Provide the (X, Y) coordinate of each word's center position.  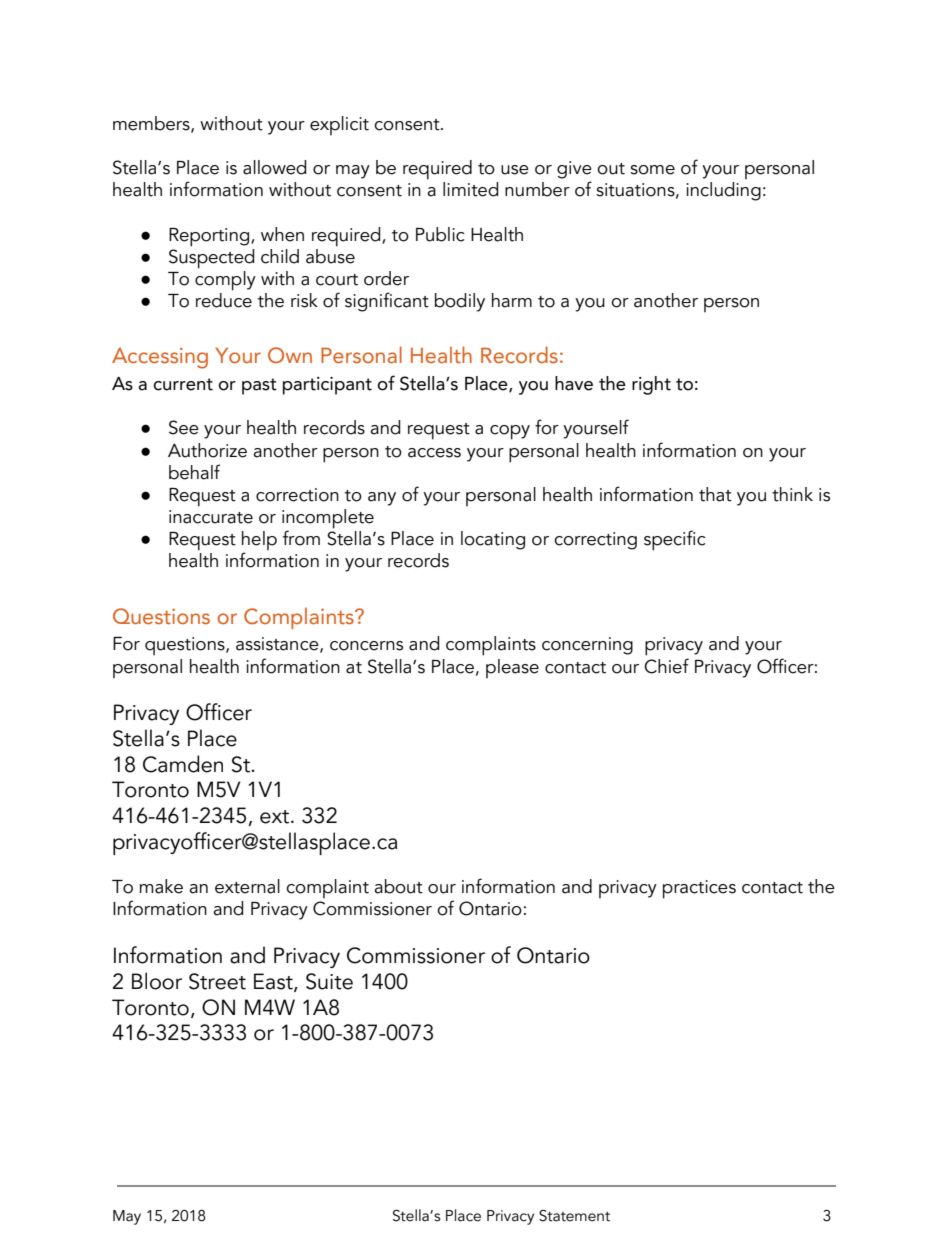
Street (217, 981)
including (723, 191)
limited (470, 189)
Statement (574, 1216)
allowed (274, 167)
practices (699, 889)
